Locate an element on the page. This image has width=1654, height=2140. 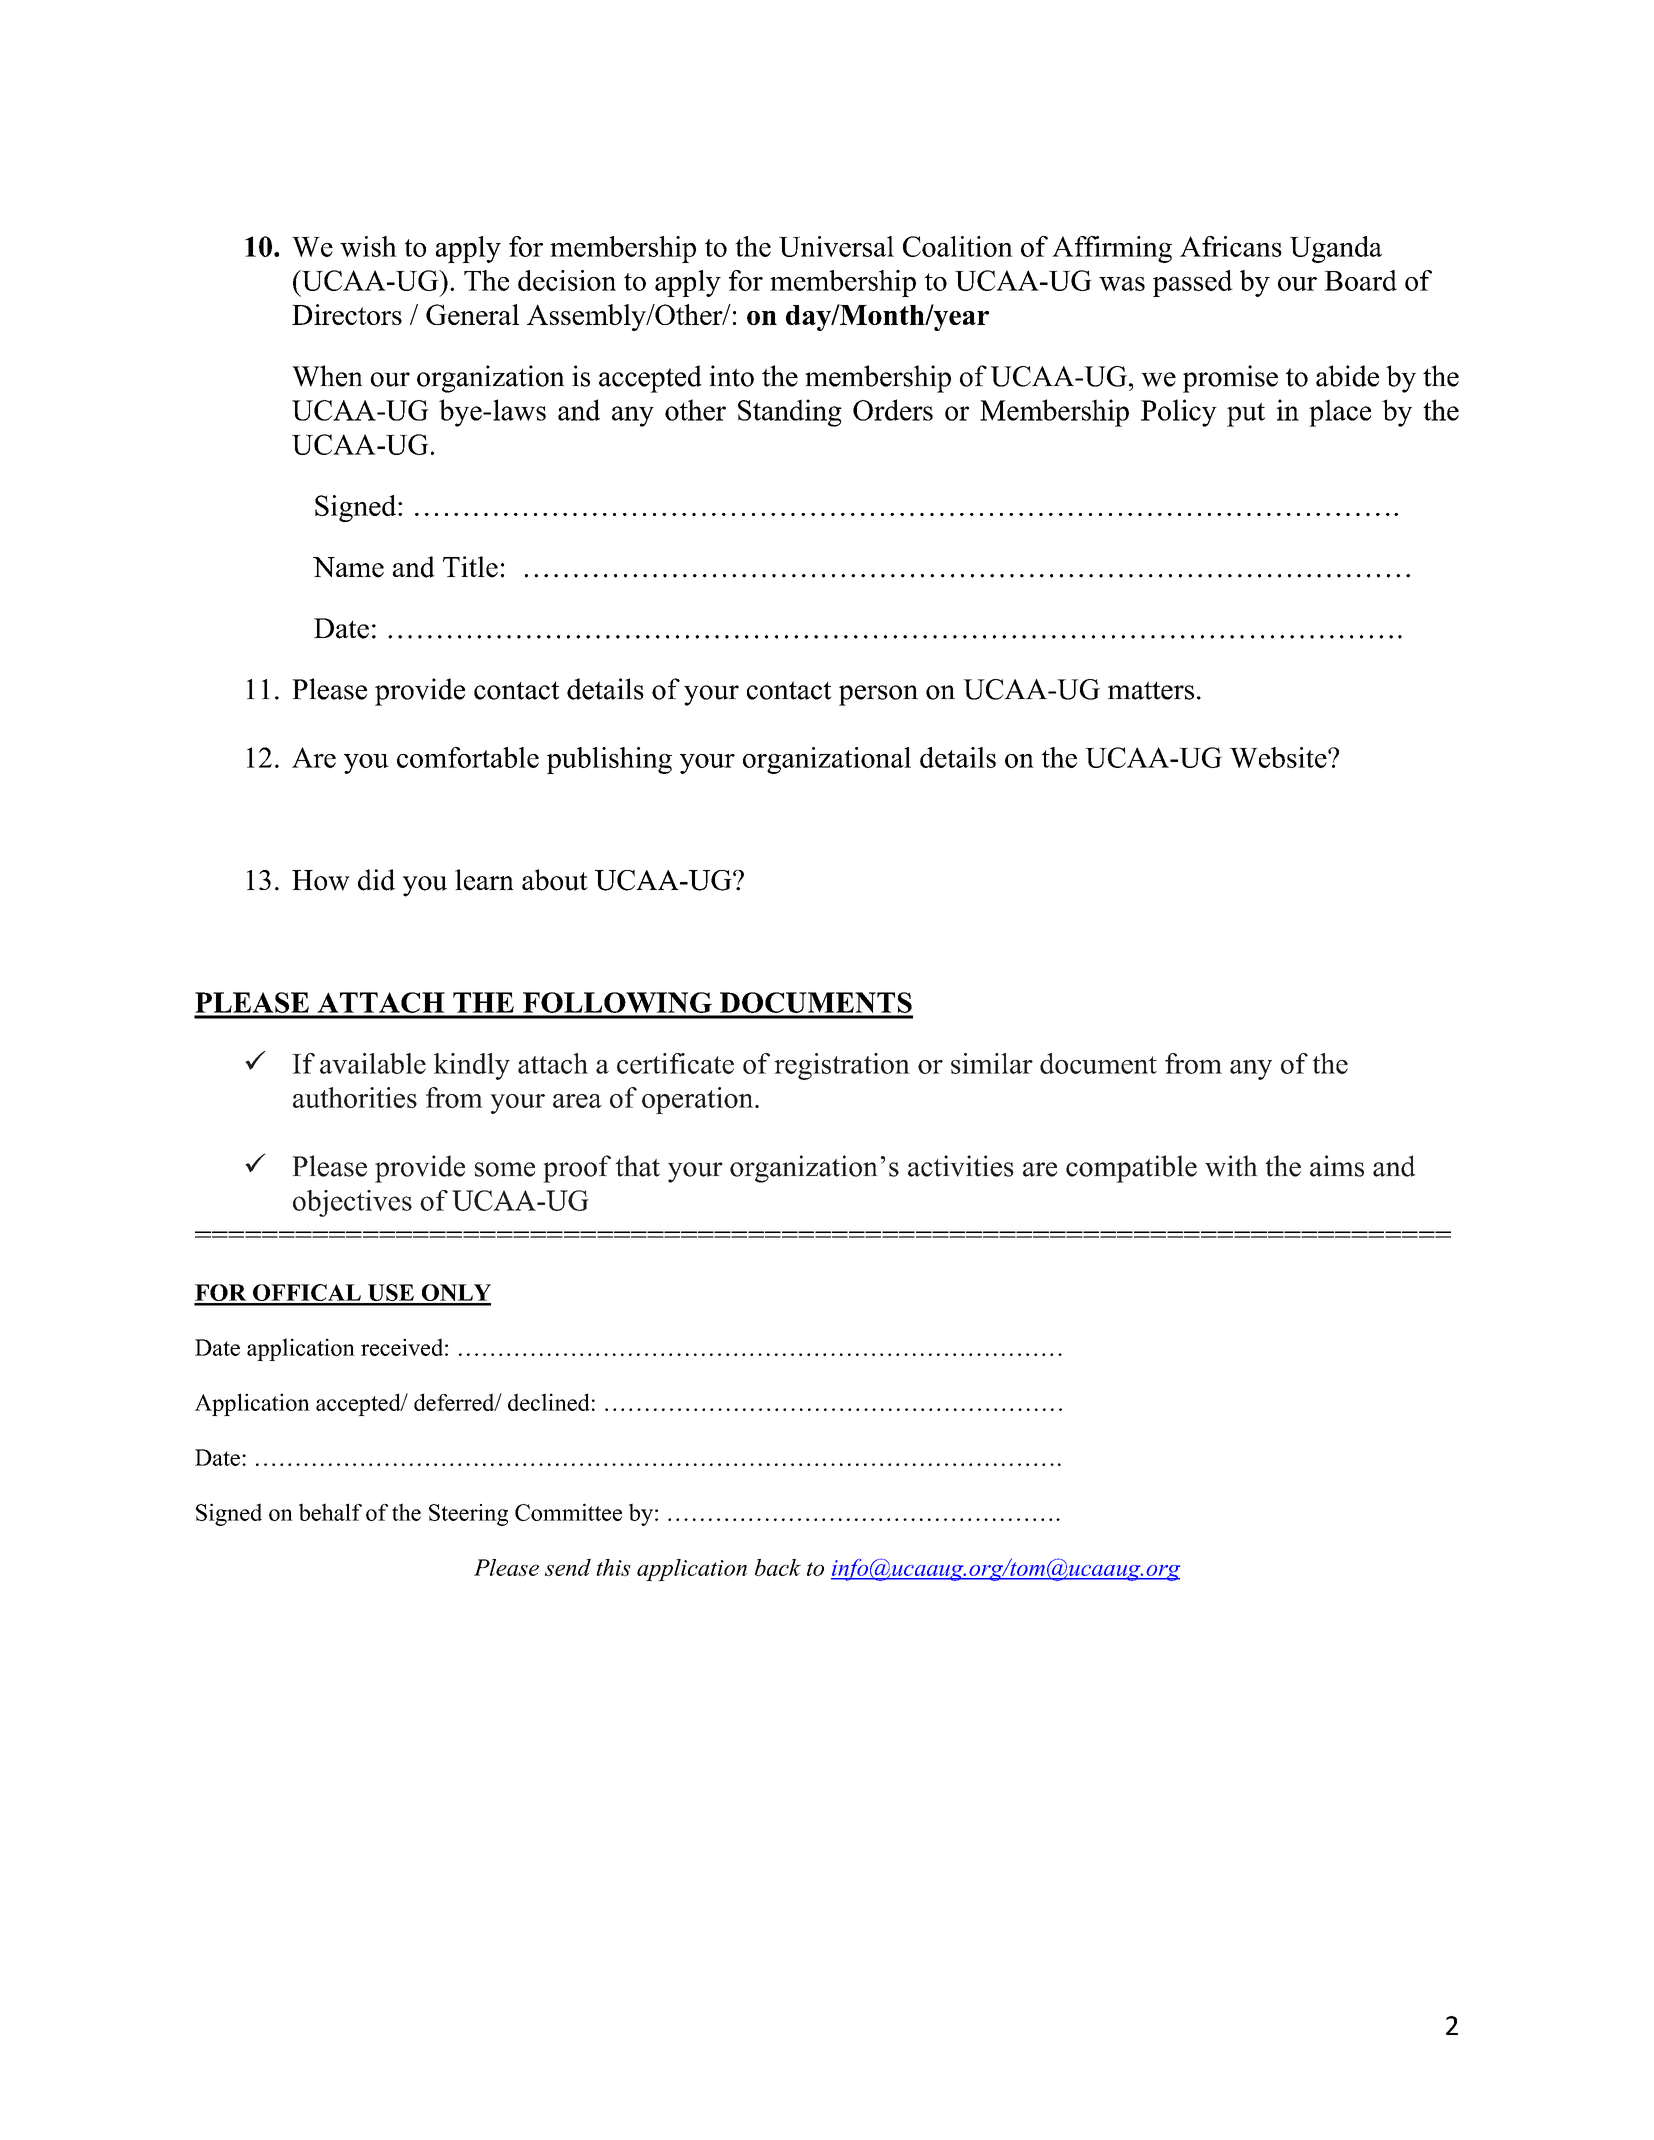
compatible is located at coordinates (1131, 1169).
